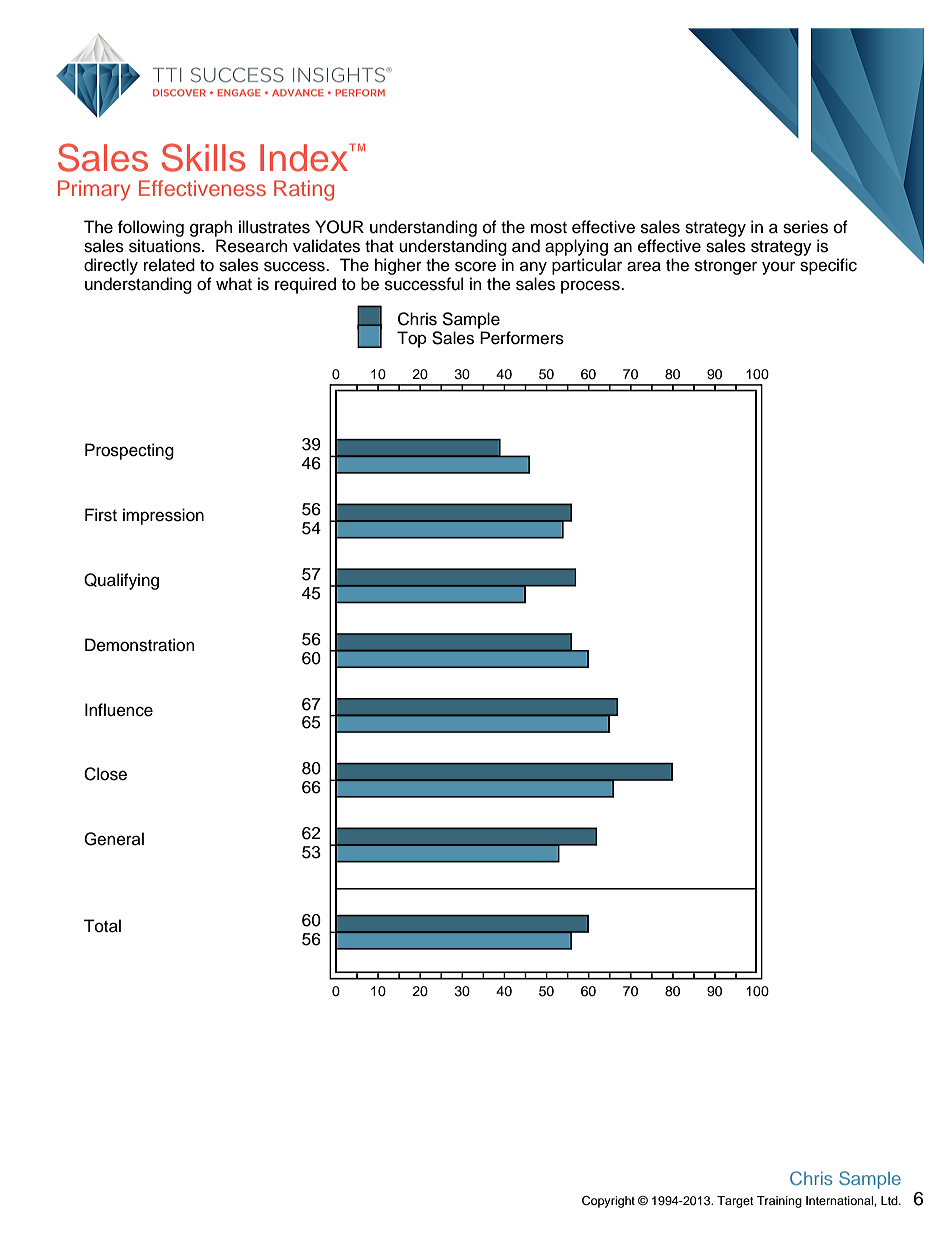 This page has height=1233, width=952. What do you see at coordinates (805, 227) in the page?
I see `series` at bounding box center [805, 227].
